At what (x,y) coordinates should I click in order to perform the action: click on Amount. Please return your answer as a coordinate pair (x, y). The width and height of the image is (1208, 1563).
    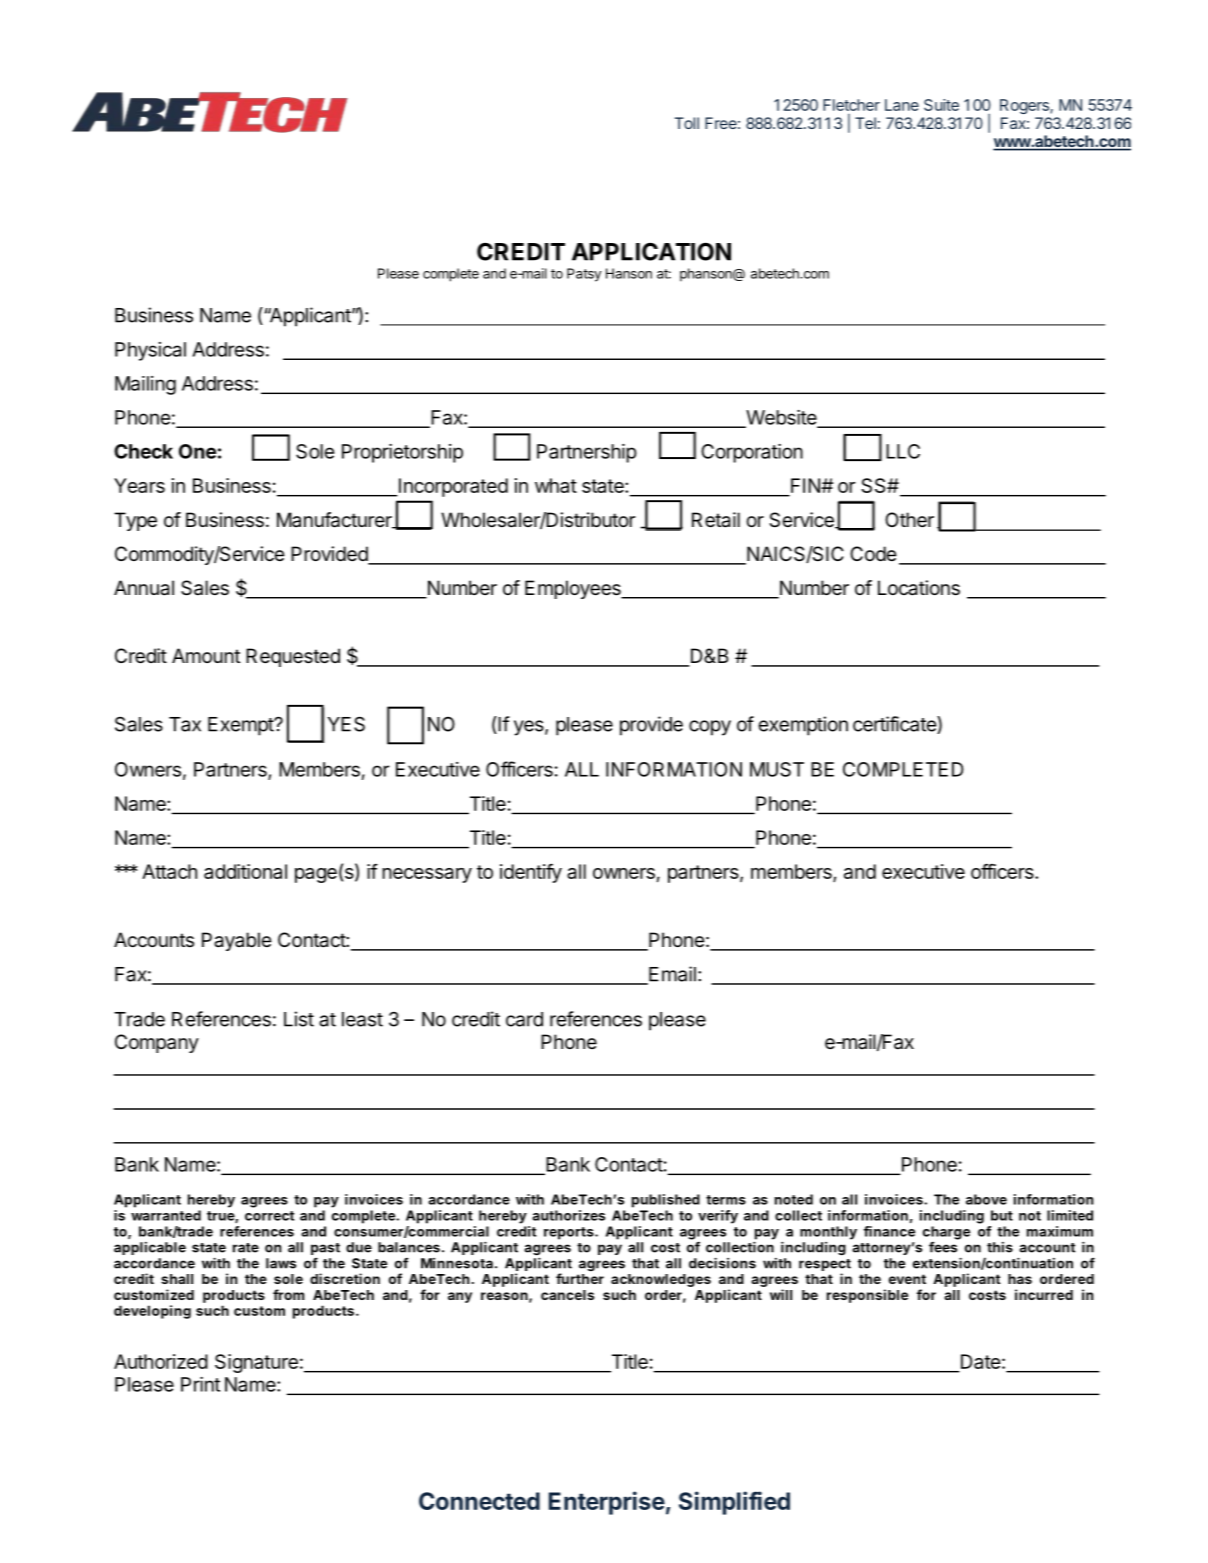
    Looking at the image, I should click on (206, 655).
